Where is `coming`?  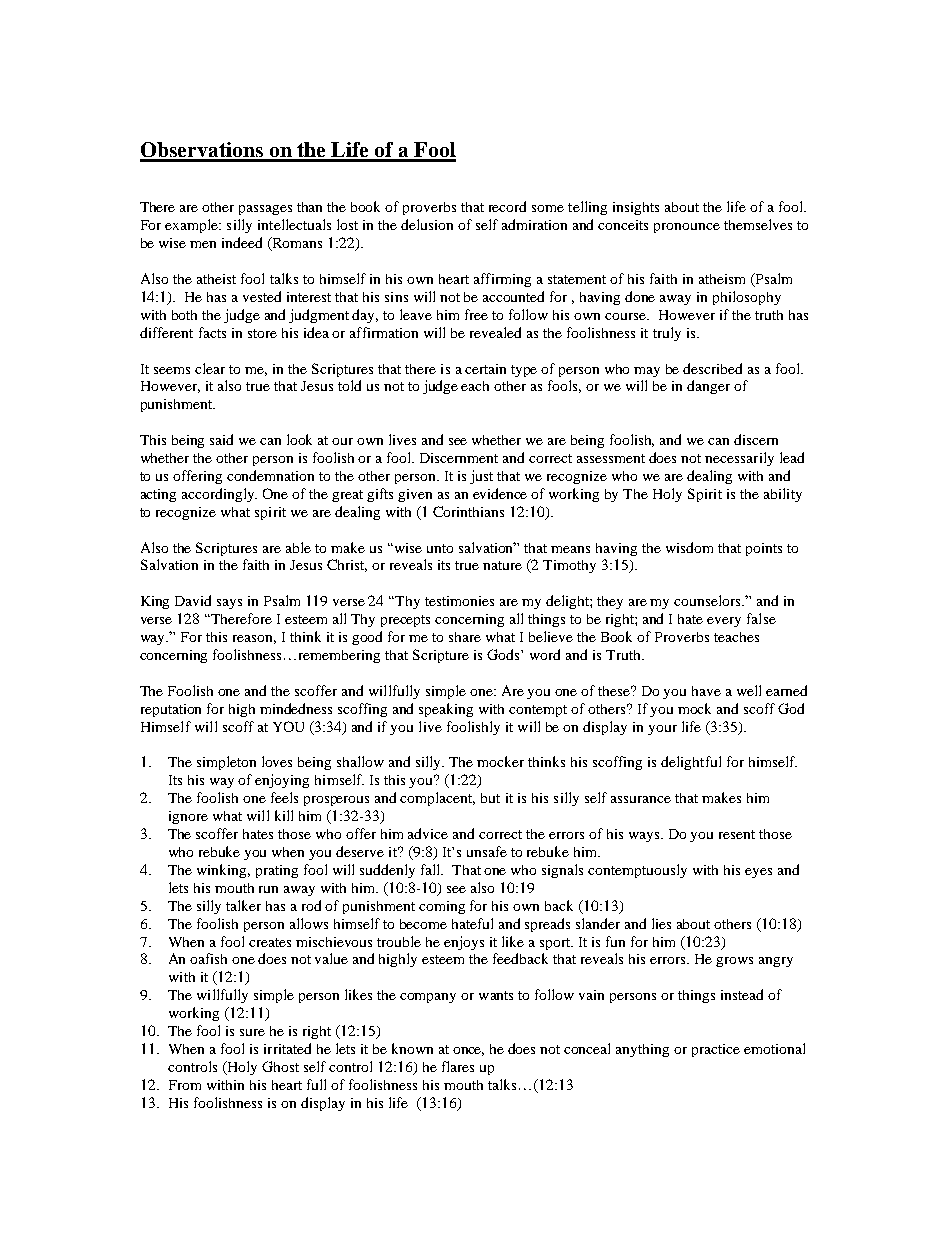
coming is located at coordinates (442, 907).
